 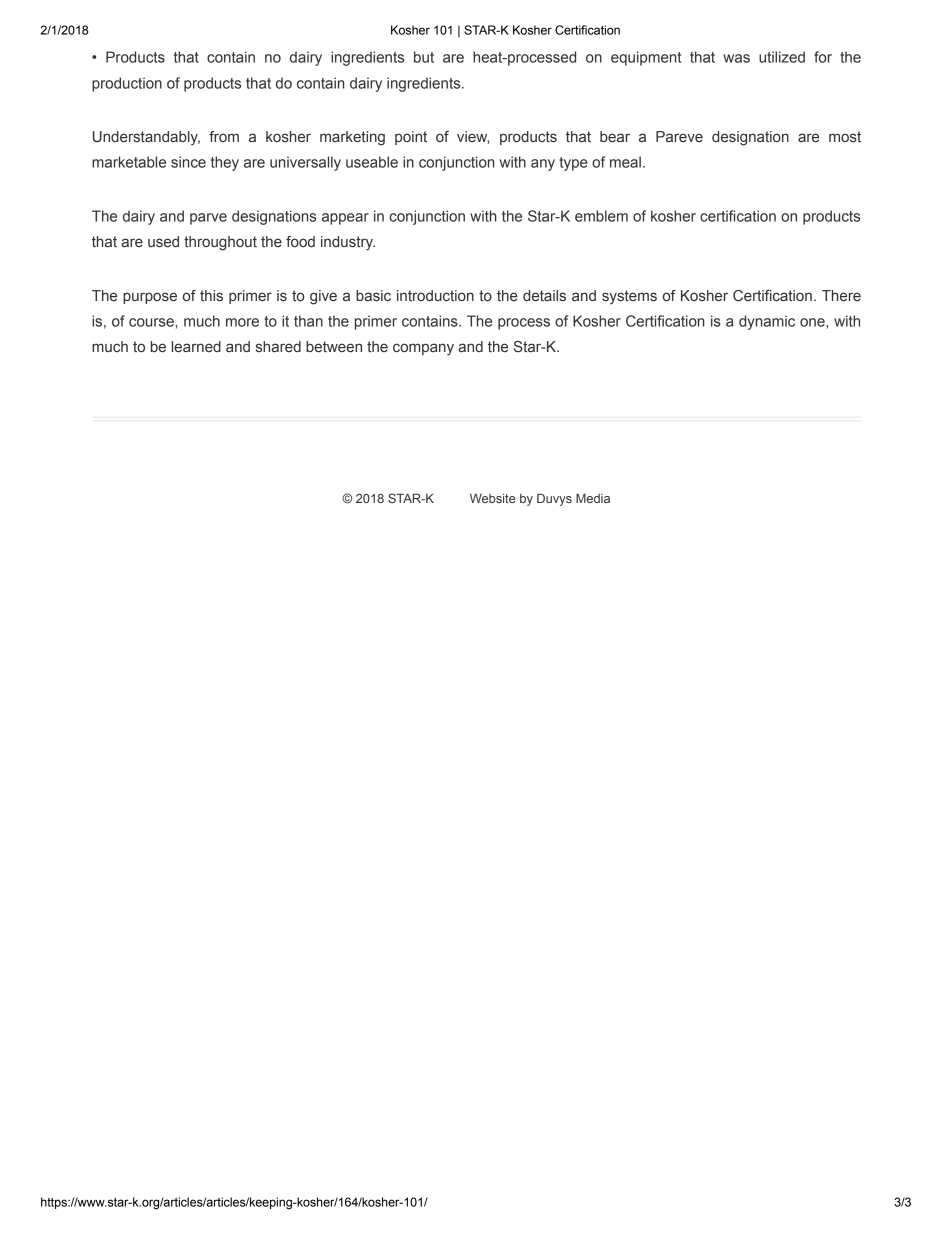 I want to click on this, so click(x=211, y=295).
